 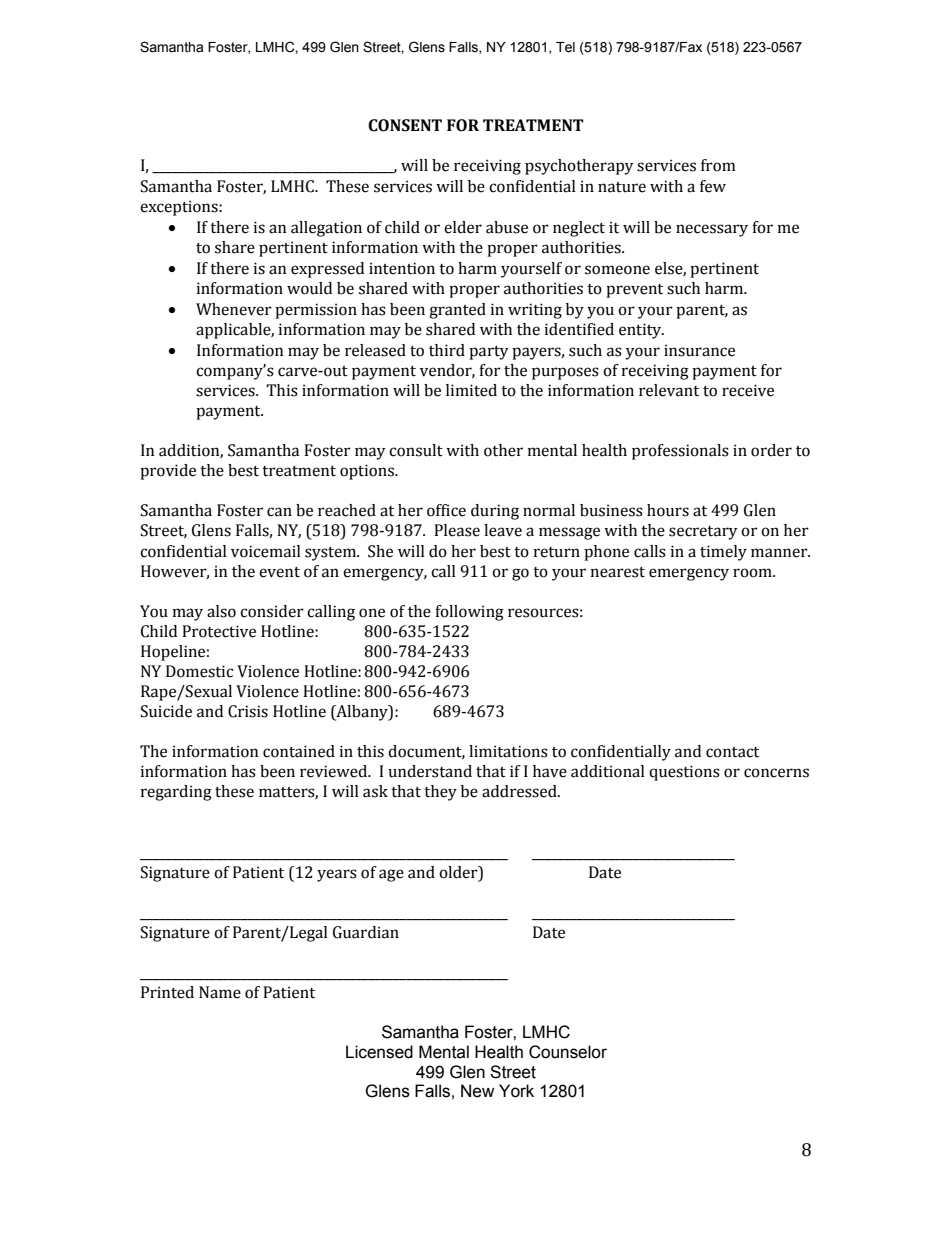 What do you see at coordinates (266, 551) in the screenshot?
I see `voicemail` at bounding box center [266, 551].
